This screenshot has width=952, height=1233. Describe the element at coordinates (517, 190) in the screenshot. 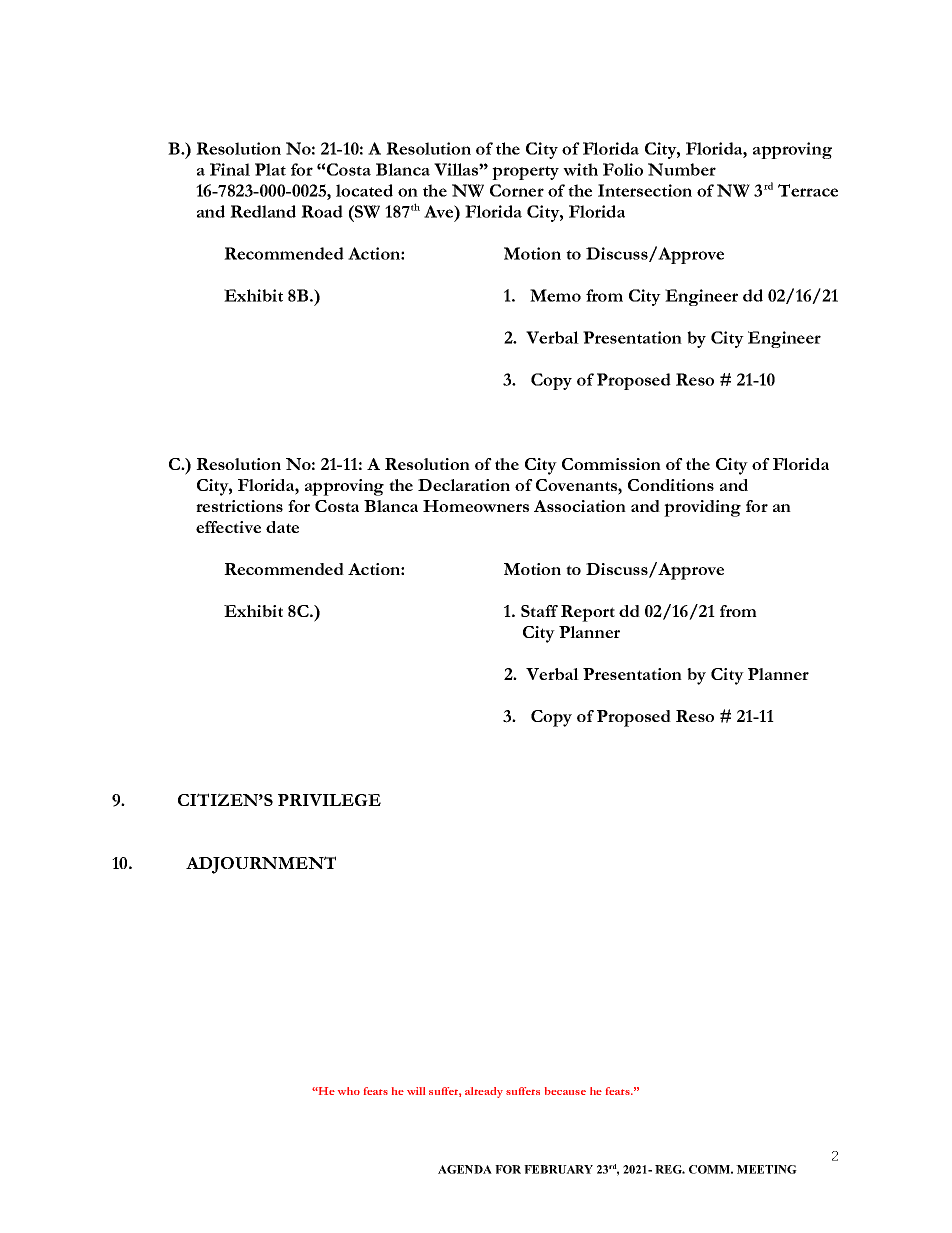

I see `Corner` at that location.
